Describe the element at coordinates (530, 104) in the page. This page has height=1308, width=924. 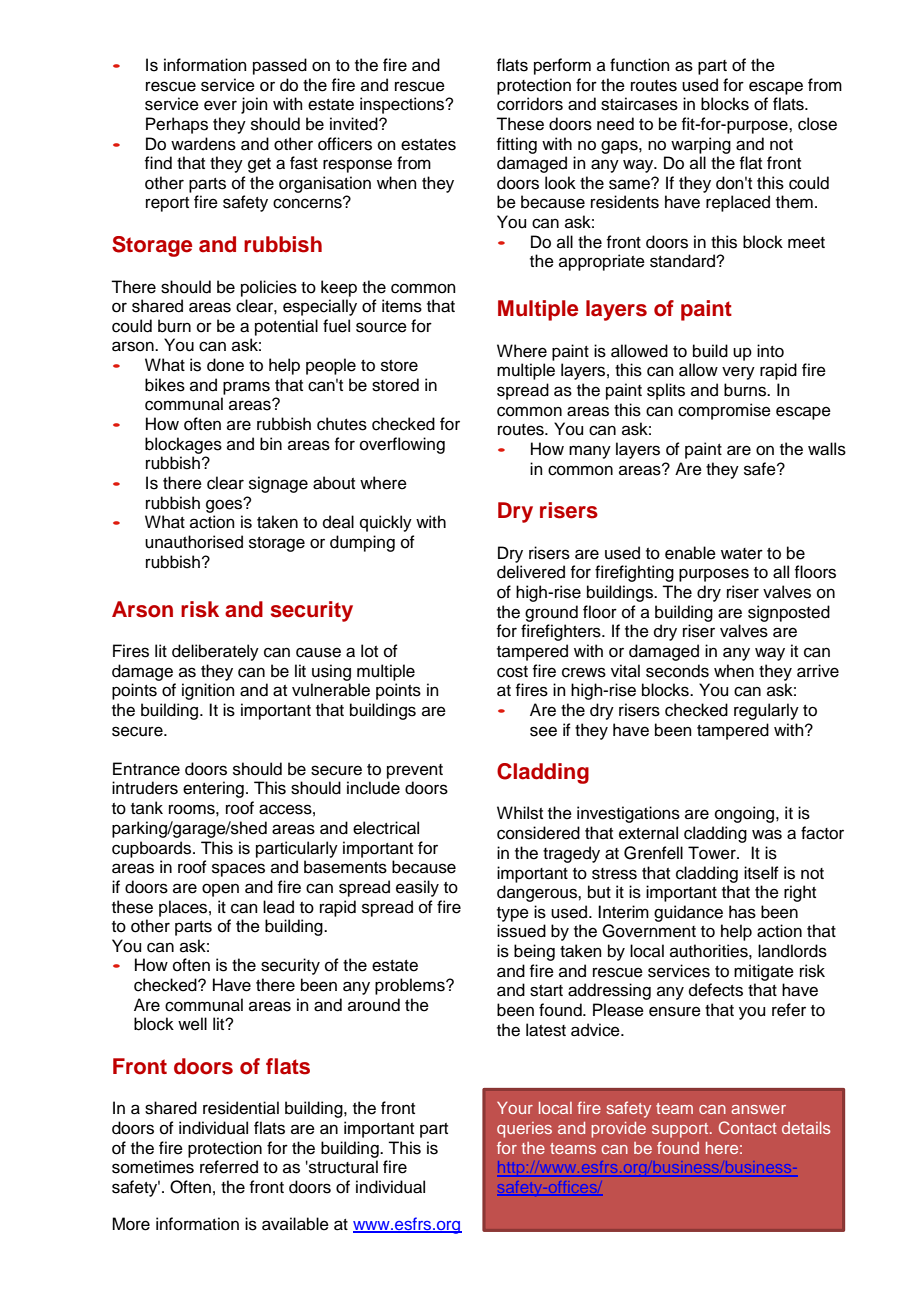
I see `corridors` at that location.
